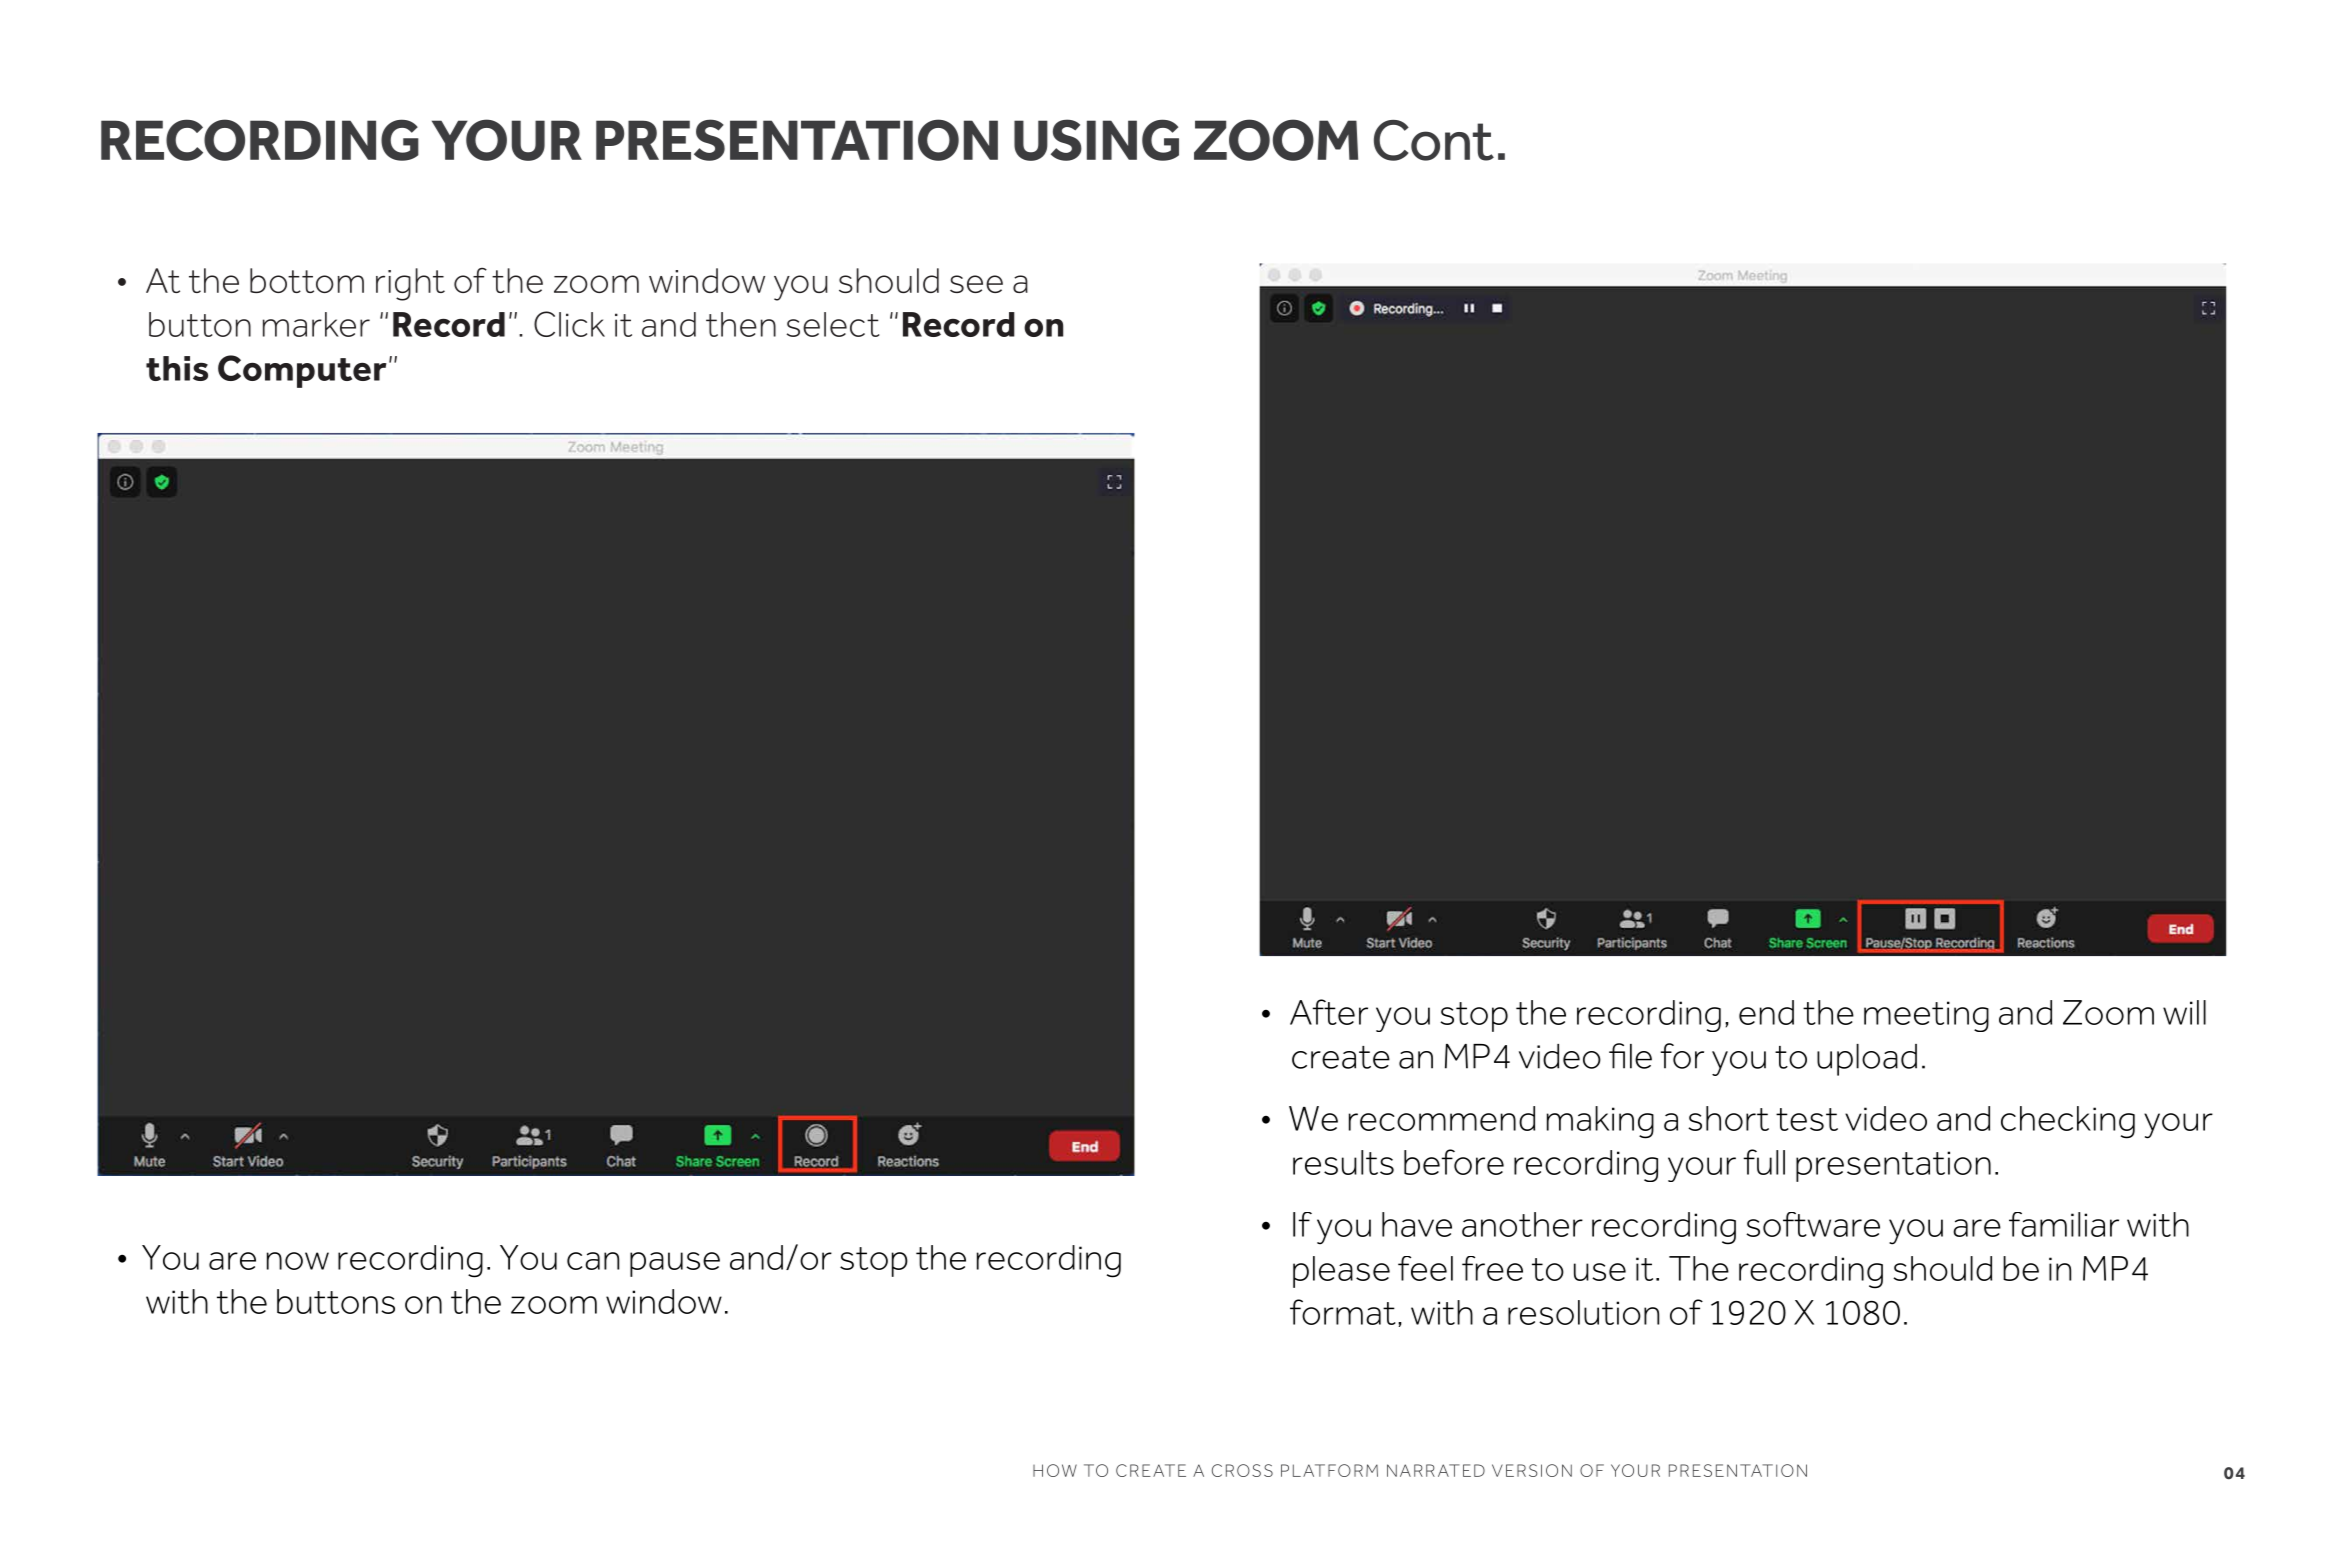  I want to click on can, so click(593, 1261).
